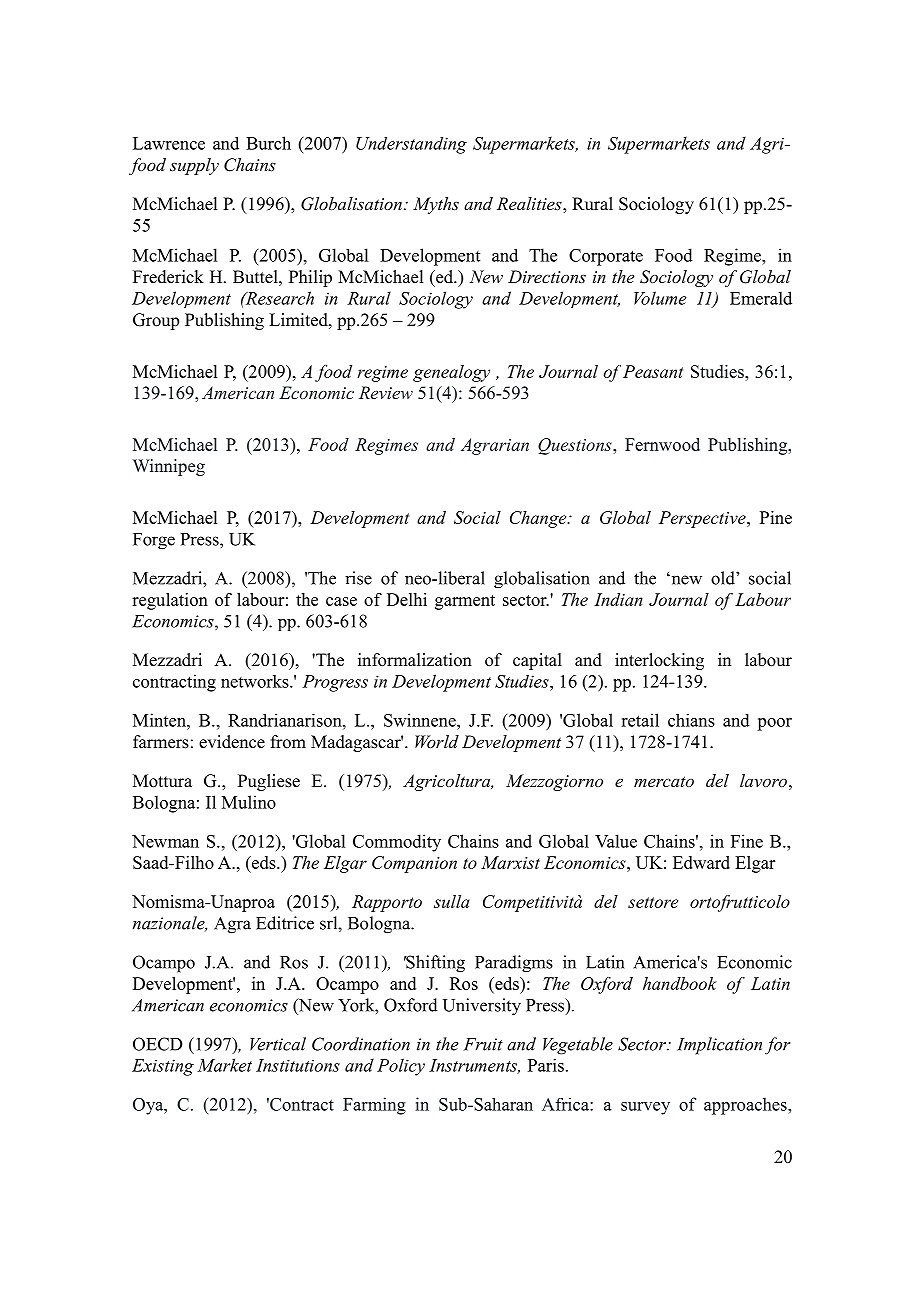  I want to click on Pugliese, so click(269, 782).
